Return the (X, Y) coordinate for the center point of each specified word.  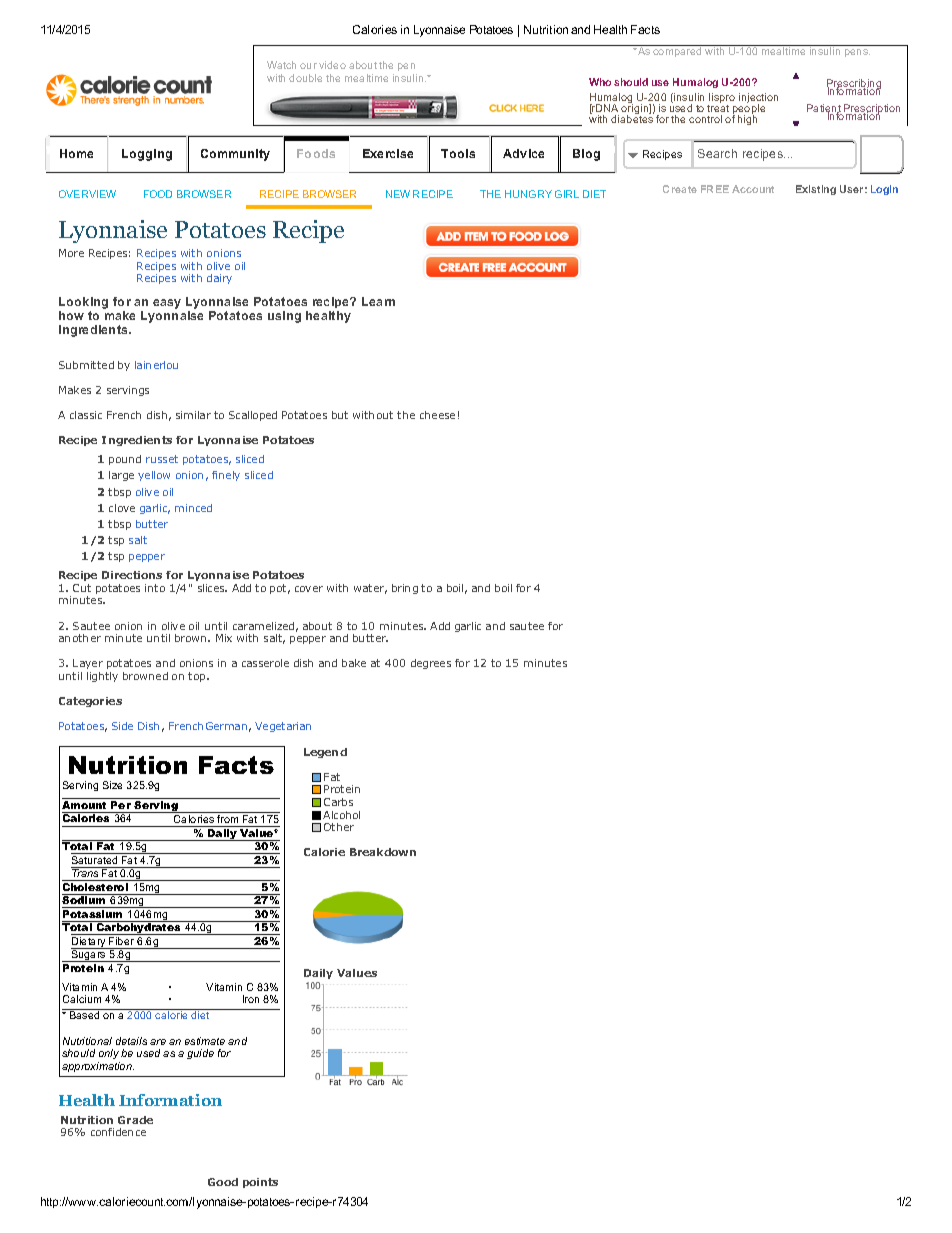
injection (758, 100)
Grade (135, 1120)
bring (405, 589)
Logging (147, 155)
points (260, 1183)
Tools (458, 153)
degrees (431, 664)
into (155, 588)
